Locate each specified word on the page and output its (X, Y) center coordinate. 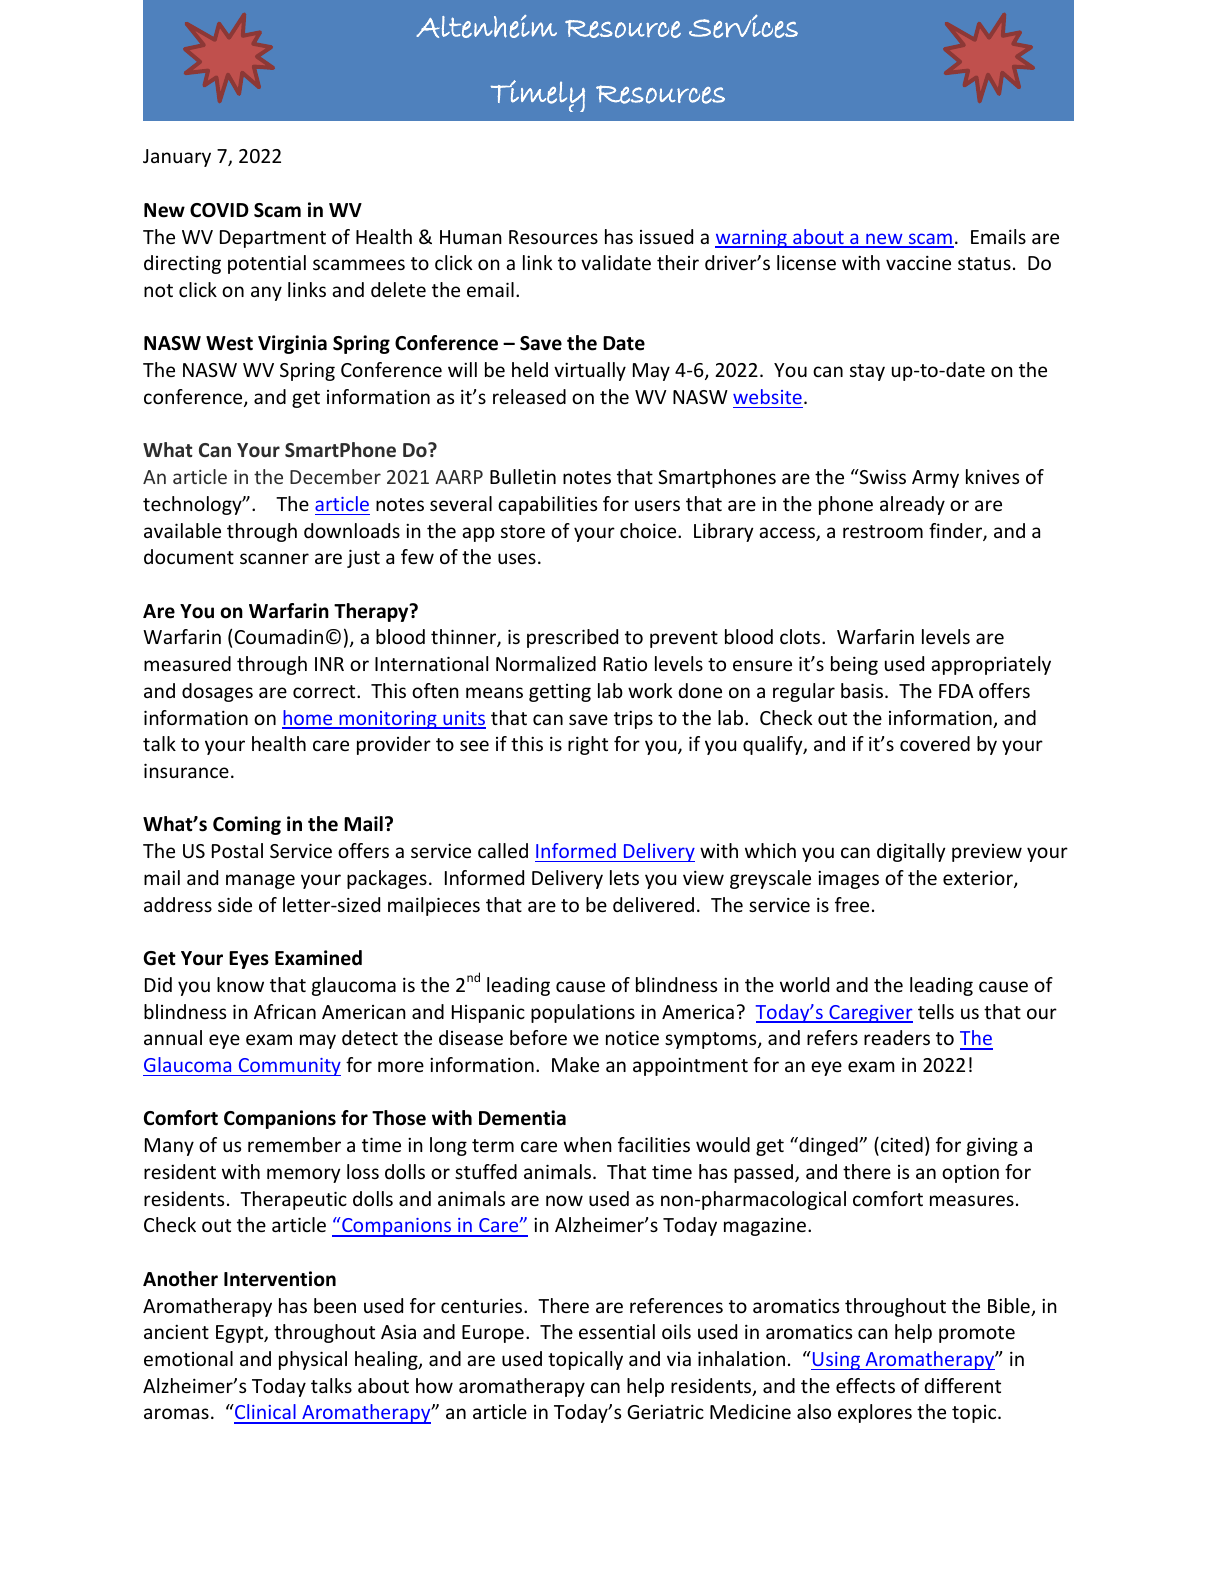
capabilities (547, 505)
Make (575, 1064)
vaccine (918, 262)
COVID (219, 210)
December (335, 476)
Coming (247, 825)
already (912, 505)
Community (288, 1067)
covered (935, 743)
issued (666, 236)
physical (313, 1360)
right (588, 745)
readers (897, 1037)
